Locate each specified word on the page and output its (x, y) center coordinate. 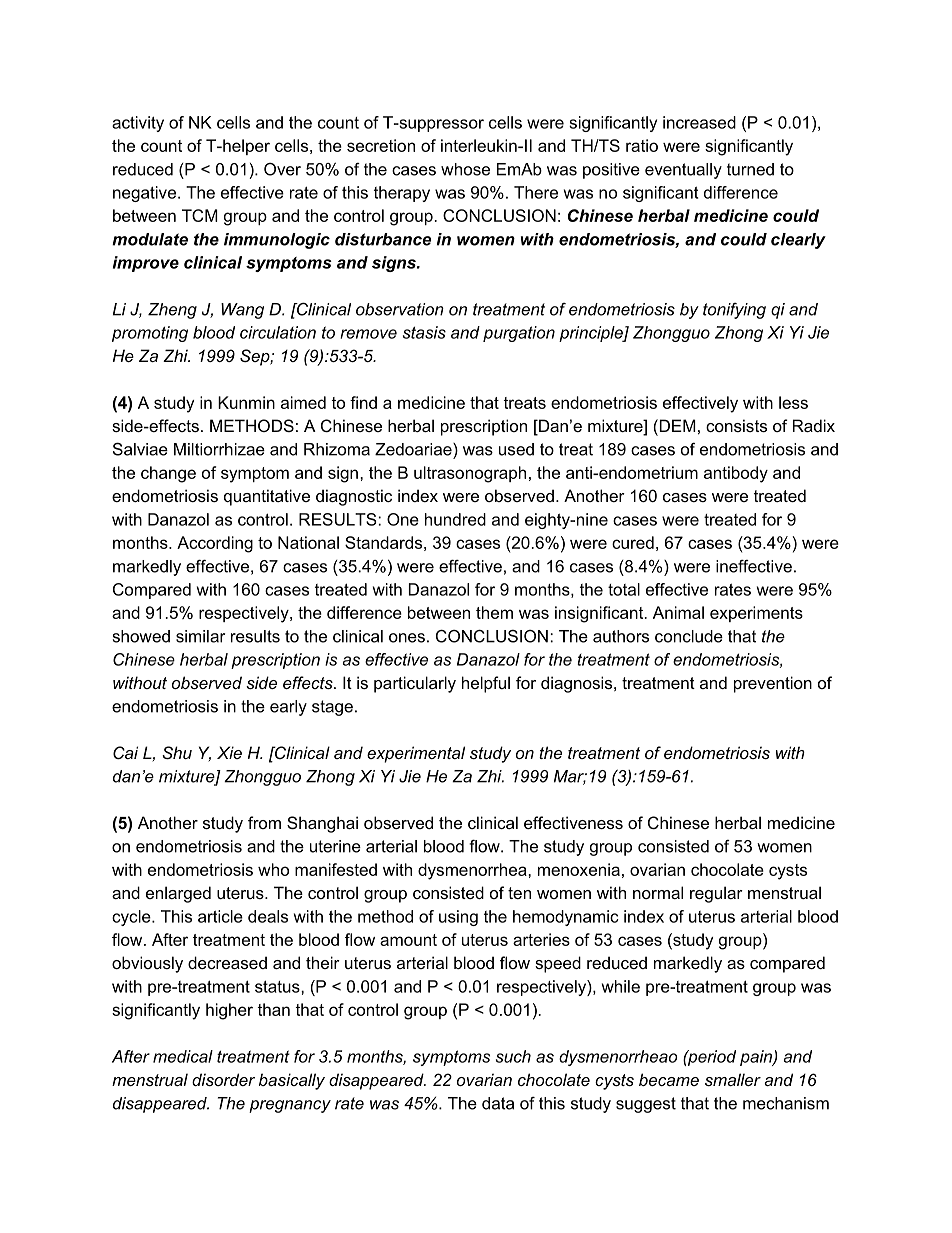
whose (465, 169)
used (516, 449)
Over (282, 169)
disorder (223, 1079)
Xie (229, 752)
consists (736, 425)
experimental (416, 754)
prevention (773, 684)
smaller (733, 1079)
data (498, 1103)
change (168, 474)
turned (750, 169)
